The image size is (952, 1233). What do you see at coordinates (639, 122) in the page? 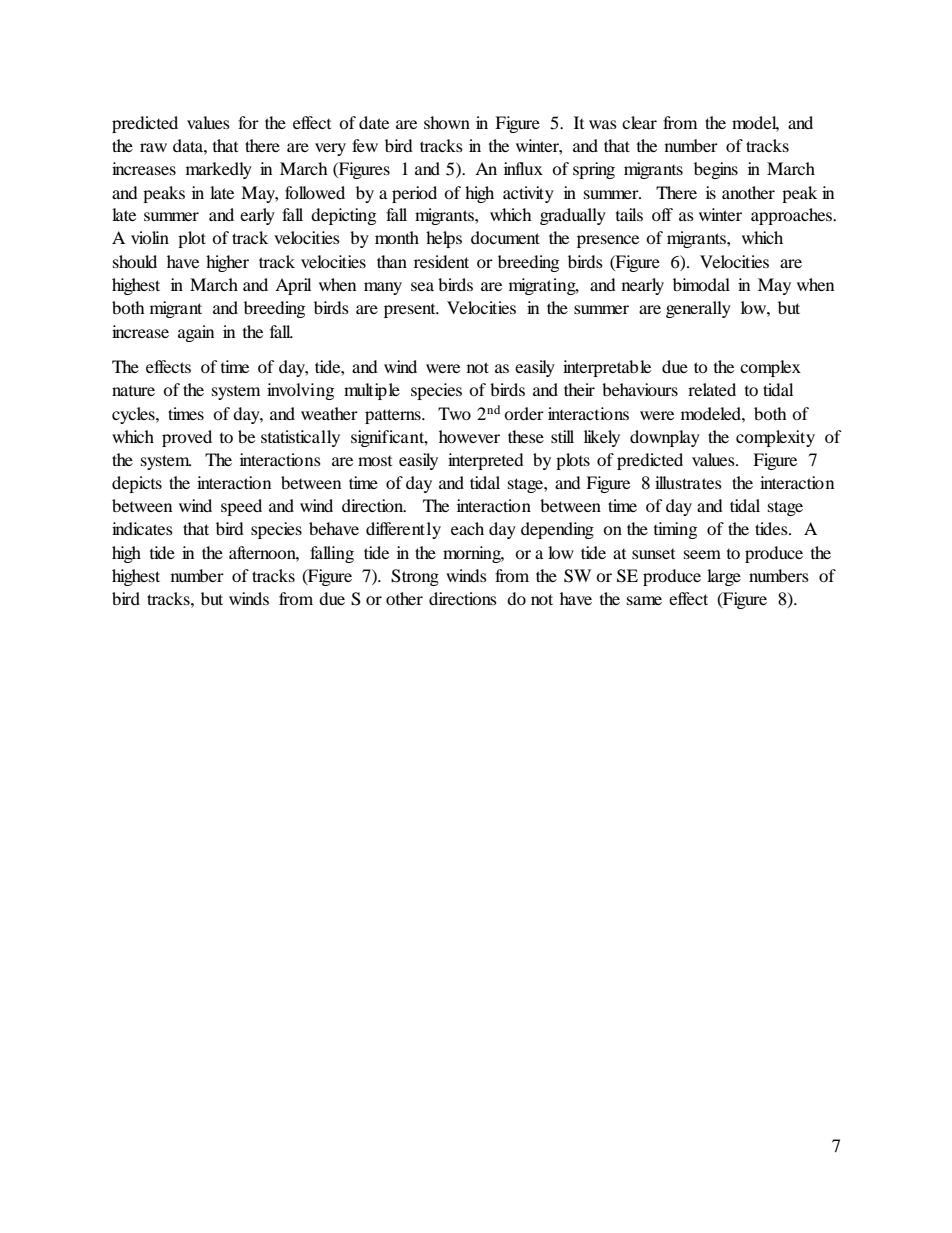
I see `clear` at bounding box center [639, 122].
